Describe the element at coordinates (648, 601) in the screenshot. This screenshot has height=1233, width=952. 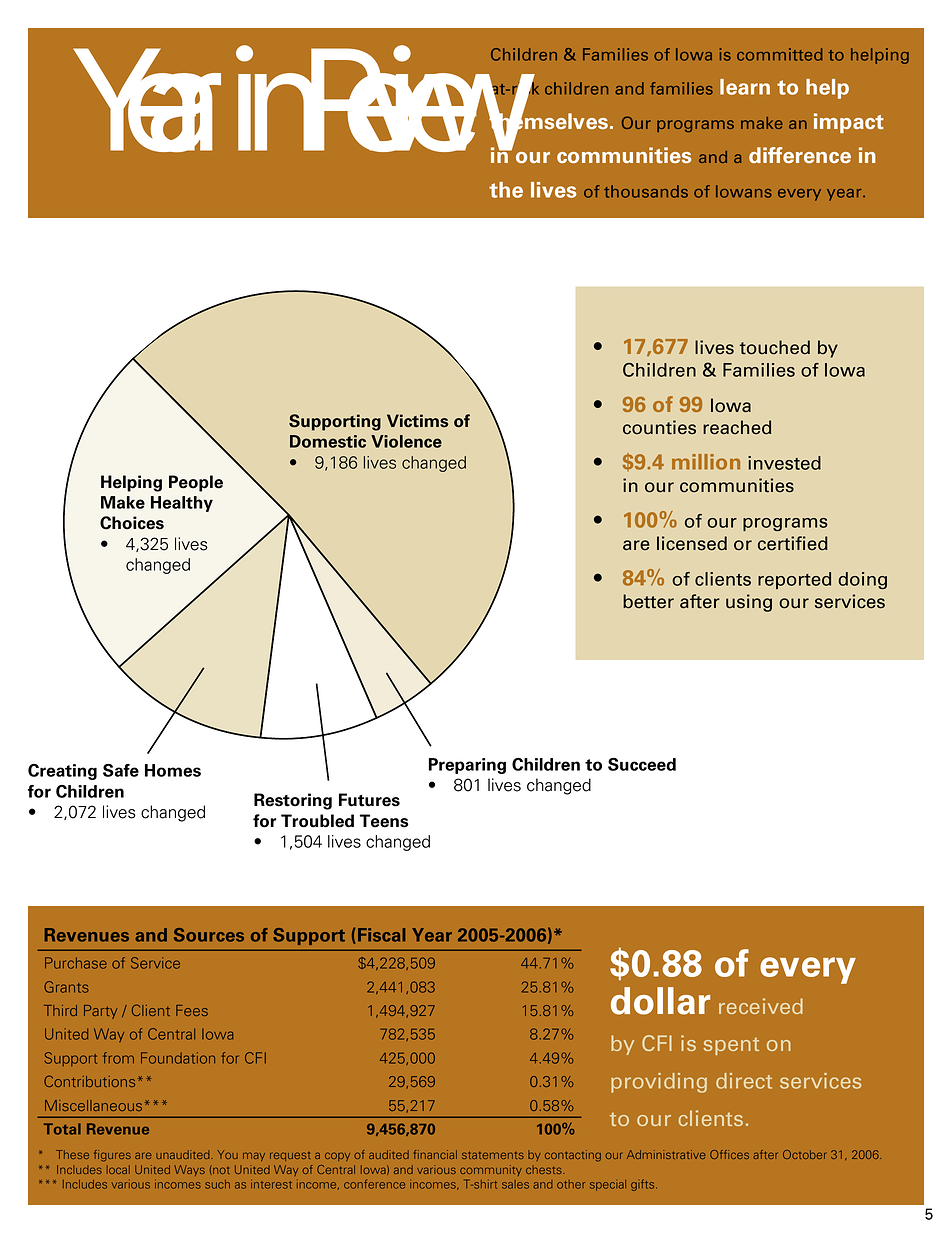
I see `better` at that location.
